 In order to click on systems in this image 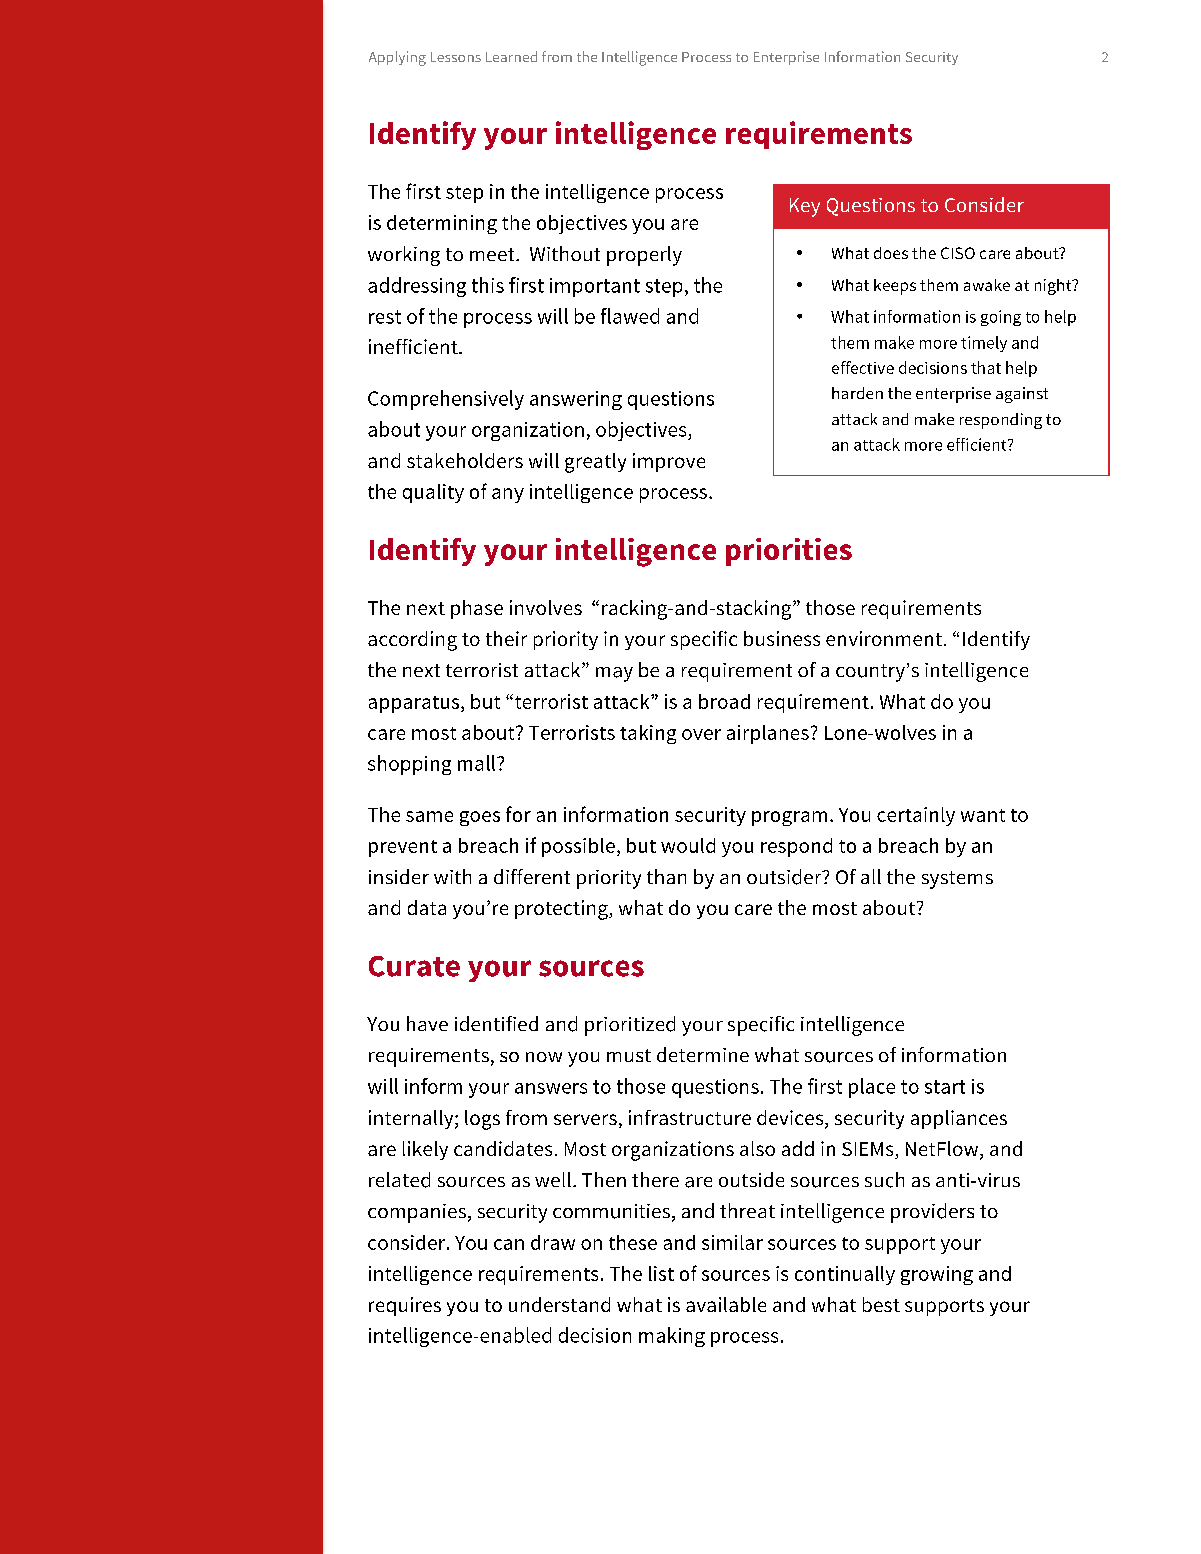, I will do `click(957, 880)`.
